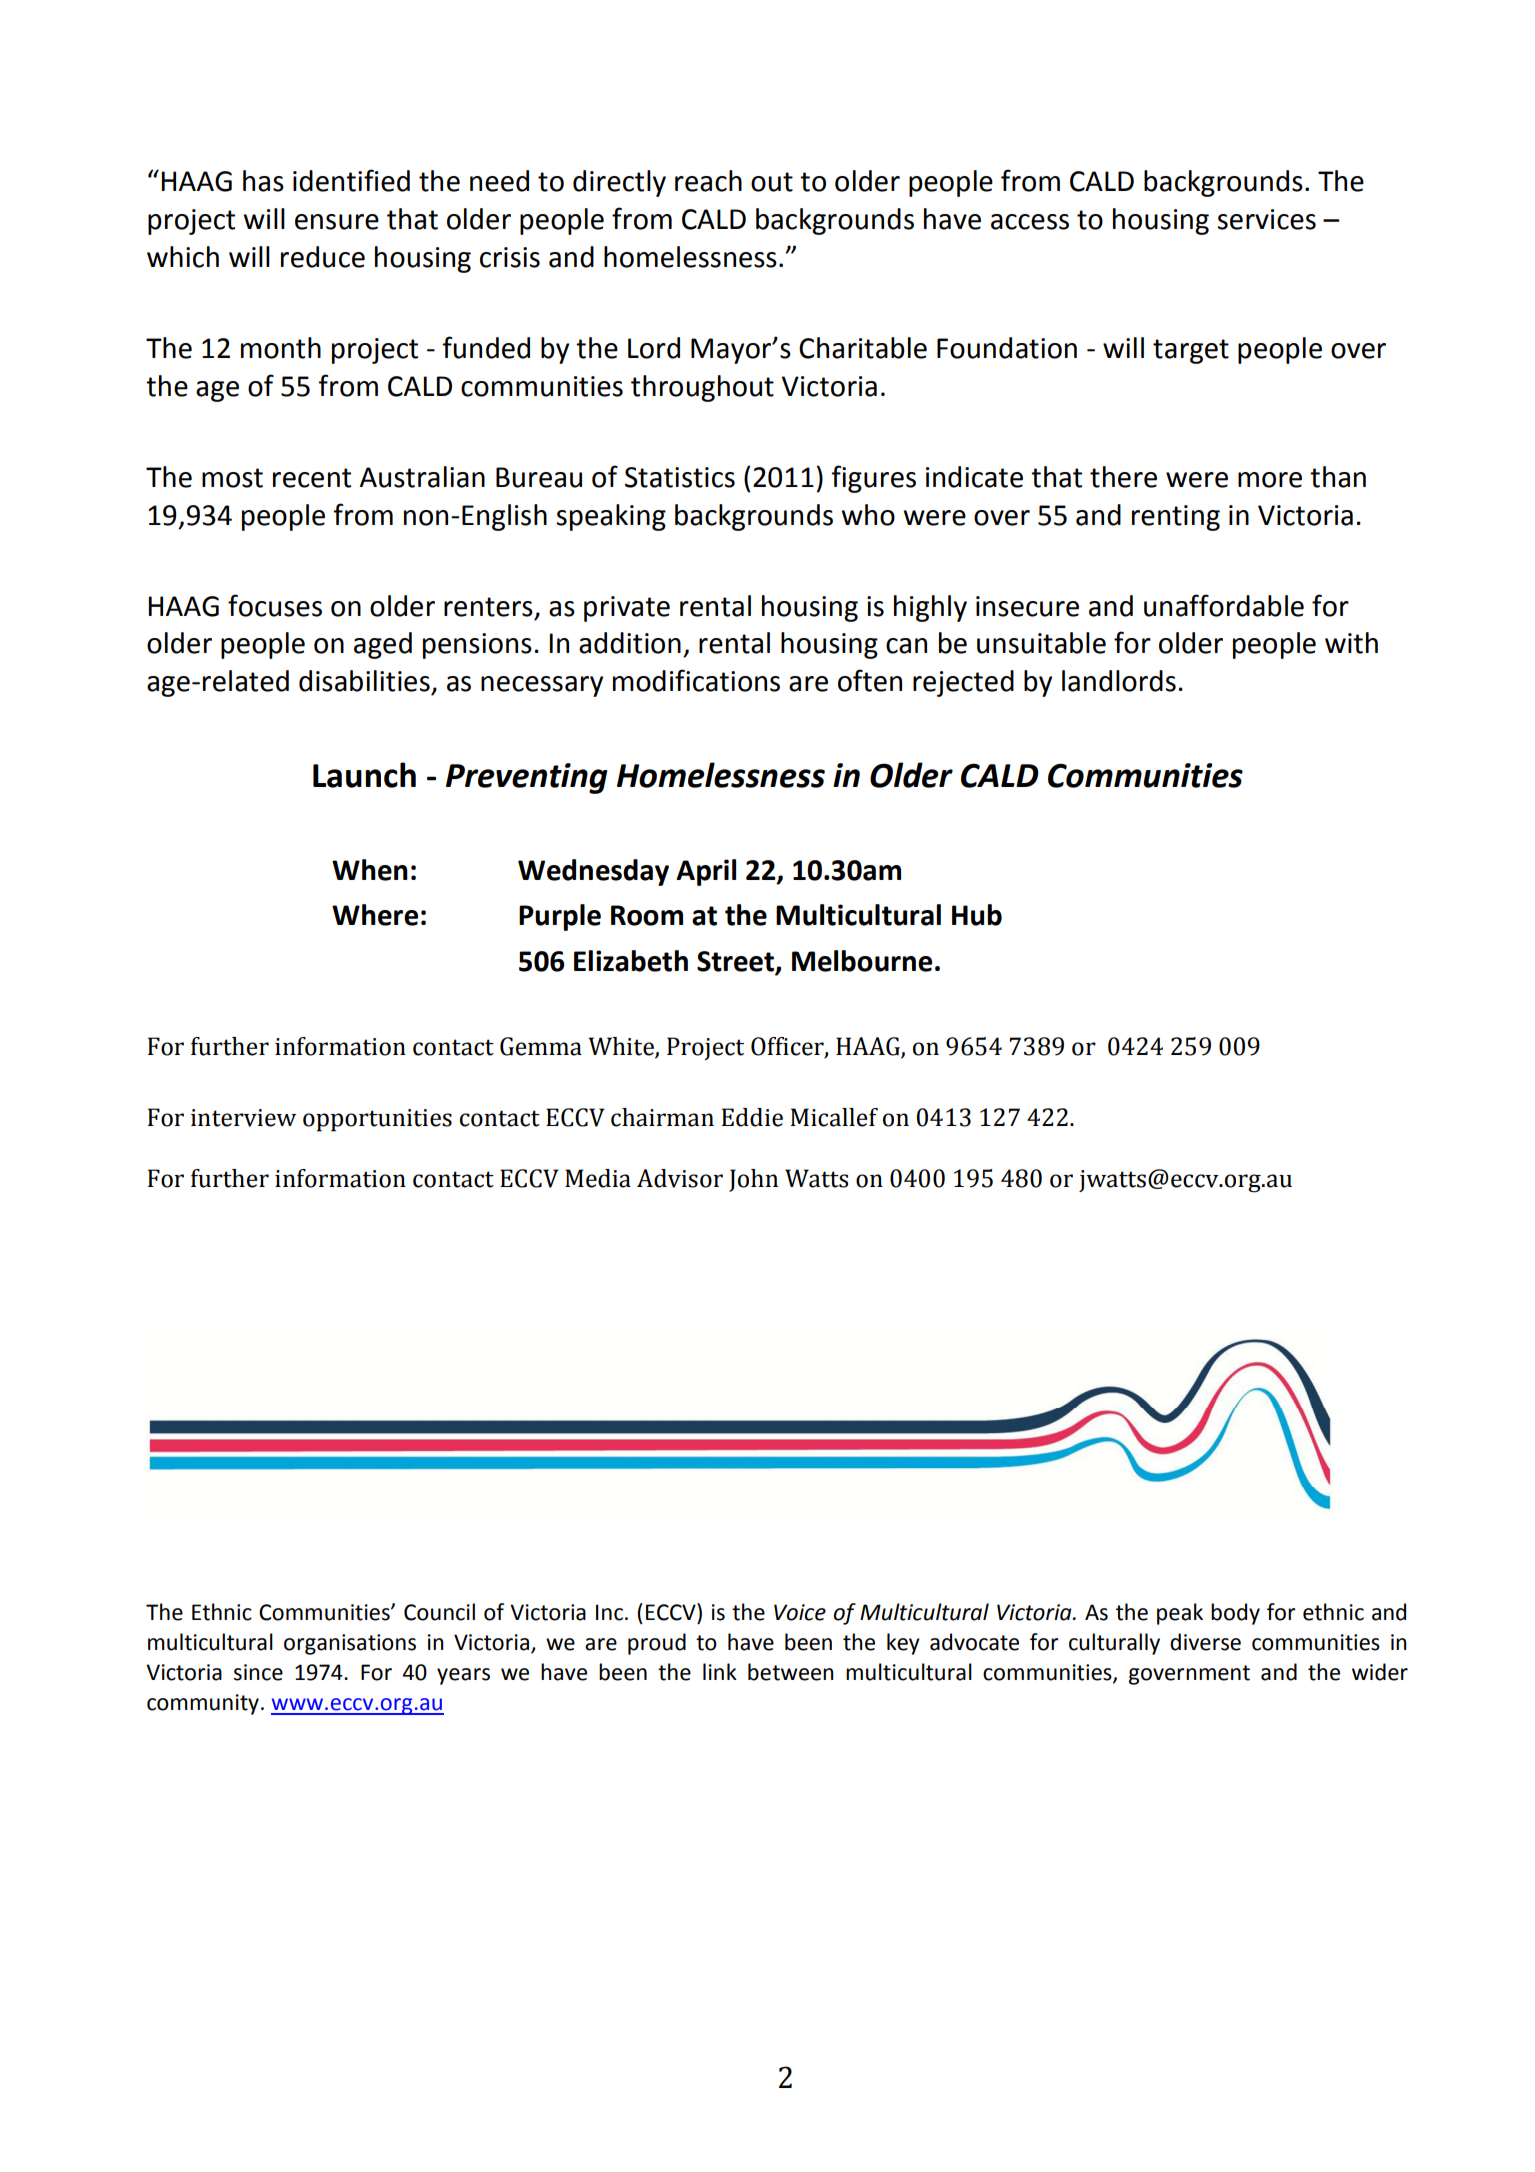  Describe the element at coordinates (736, 962) in the page. I see `Street` at that location.
